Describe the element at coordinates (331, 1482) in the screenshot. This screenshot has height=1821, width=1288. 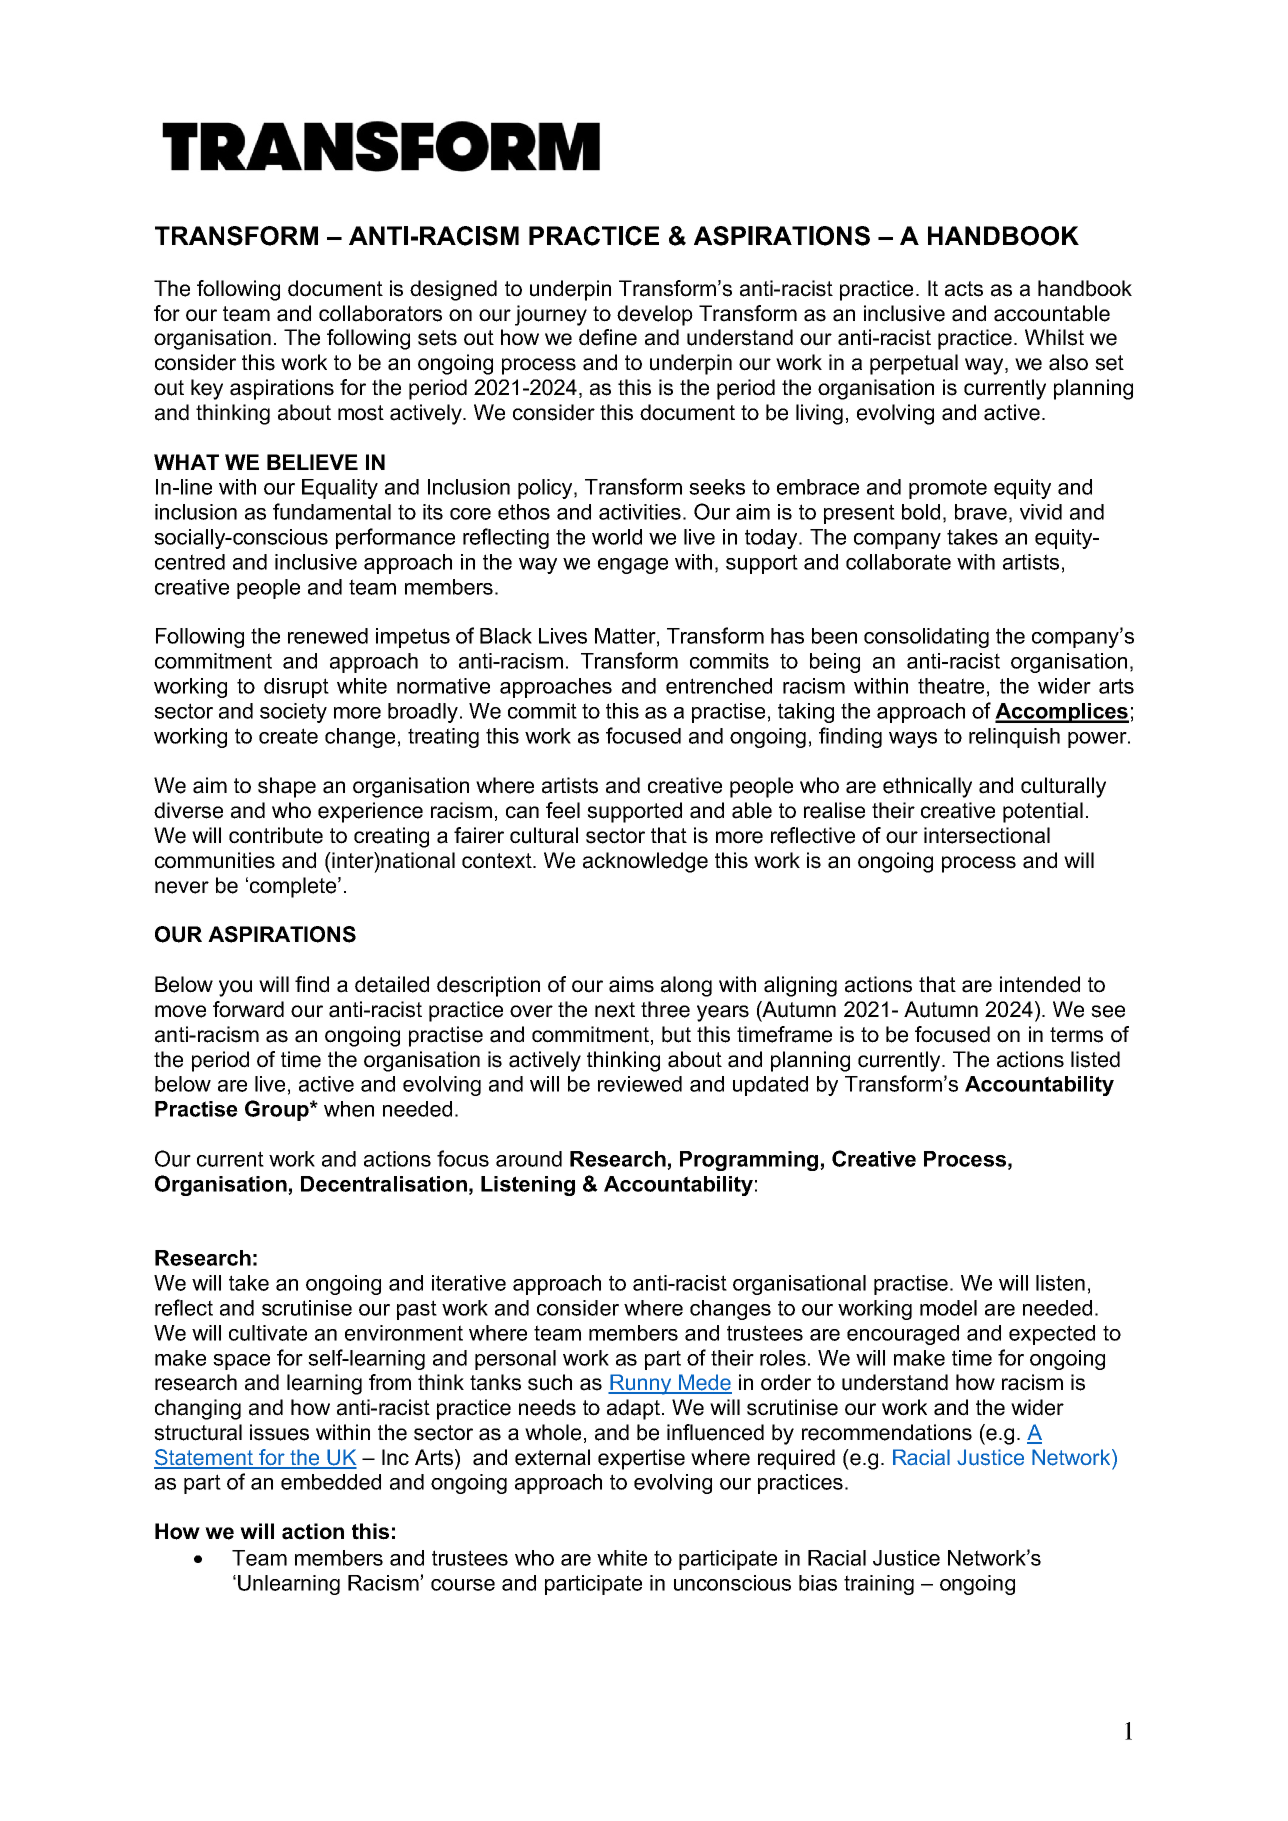
I see `embedded` at that location.
